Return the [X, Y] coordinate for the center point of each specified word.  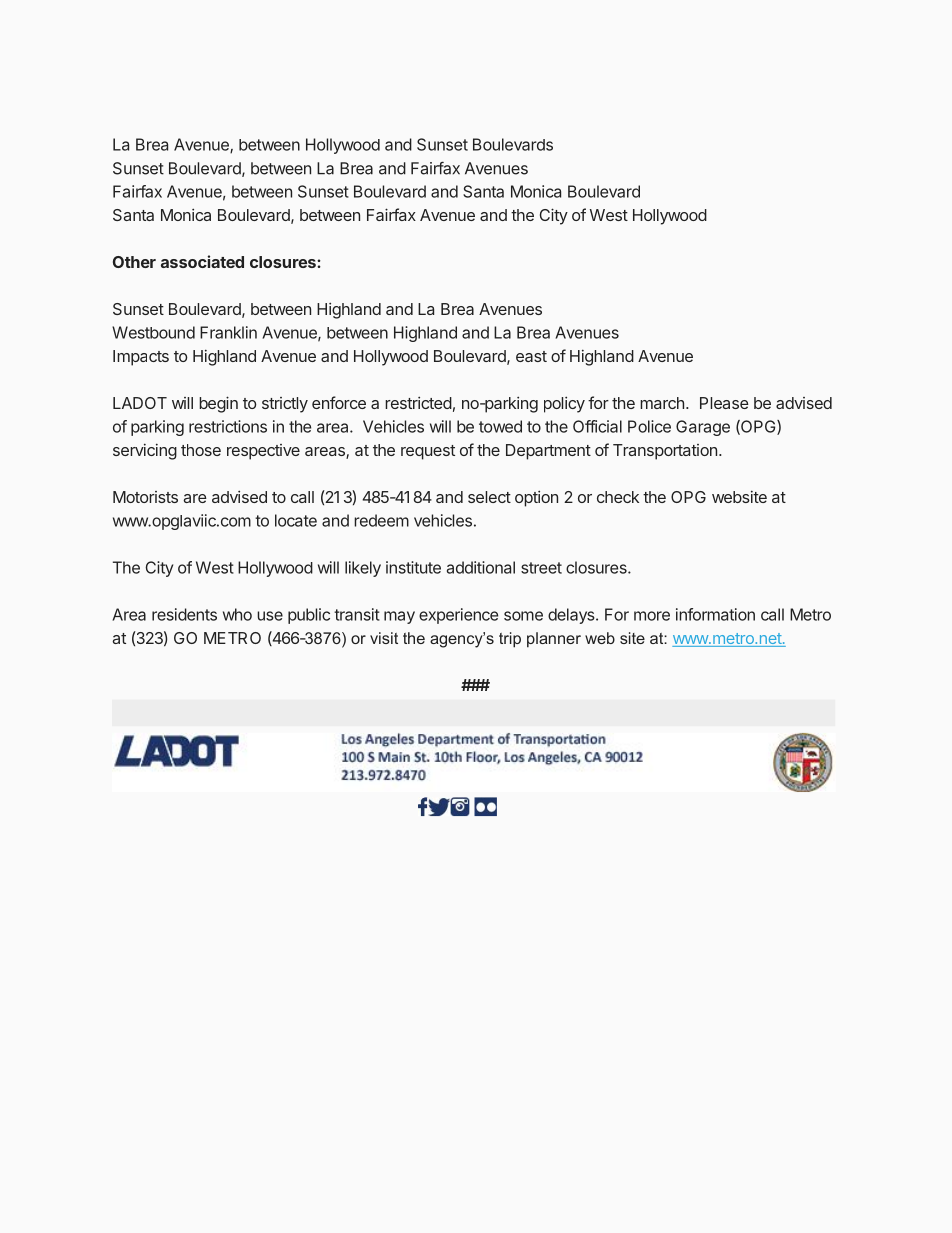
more [652, 616]
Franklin [228, 332]
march [662, 403]
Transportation [665, 452]
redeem [381, 520]
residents [184, 614]
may [399, 617]
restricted [418, 402]
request [428, 452]
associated [202, 261]
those [201, 450]
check [618, 497]
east [531, 356]
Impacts [141, 358]
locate [296, 520]
